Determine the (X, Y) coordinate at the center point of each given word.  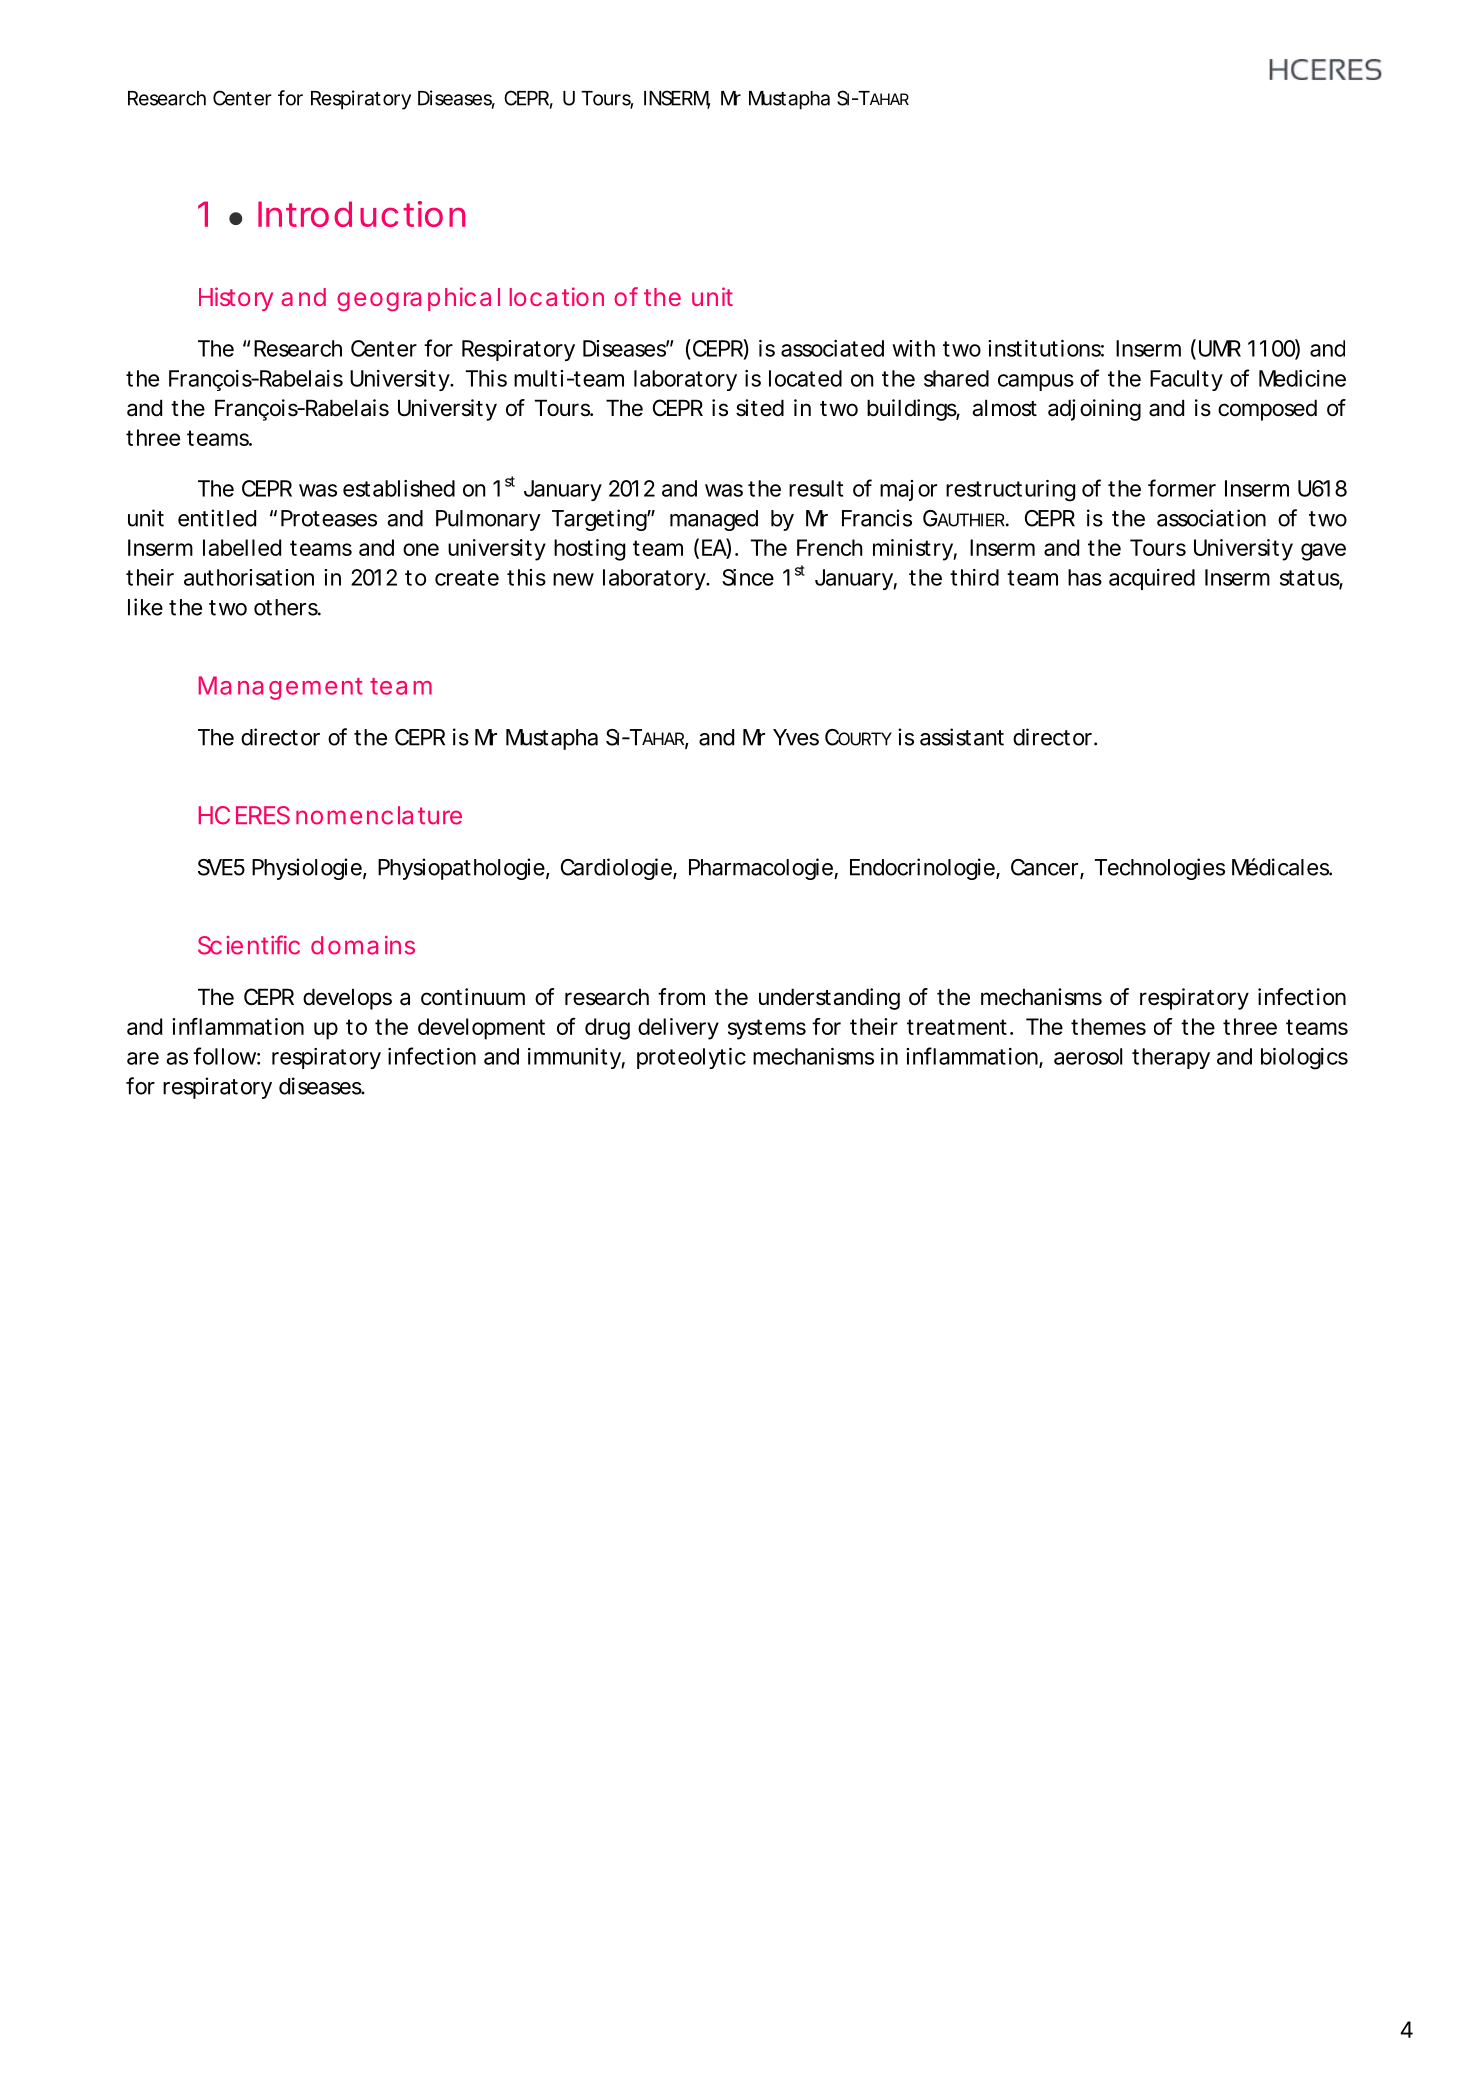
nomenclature (379, 815)
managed (714, 520)
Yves (796, 737)
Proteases (329, 518)
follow (226, 1056)
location (557, 296)
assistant (962, 737)
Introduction (361, 214)
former (1182, 488)
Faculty (1186, 380)
